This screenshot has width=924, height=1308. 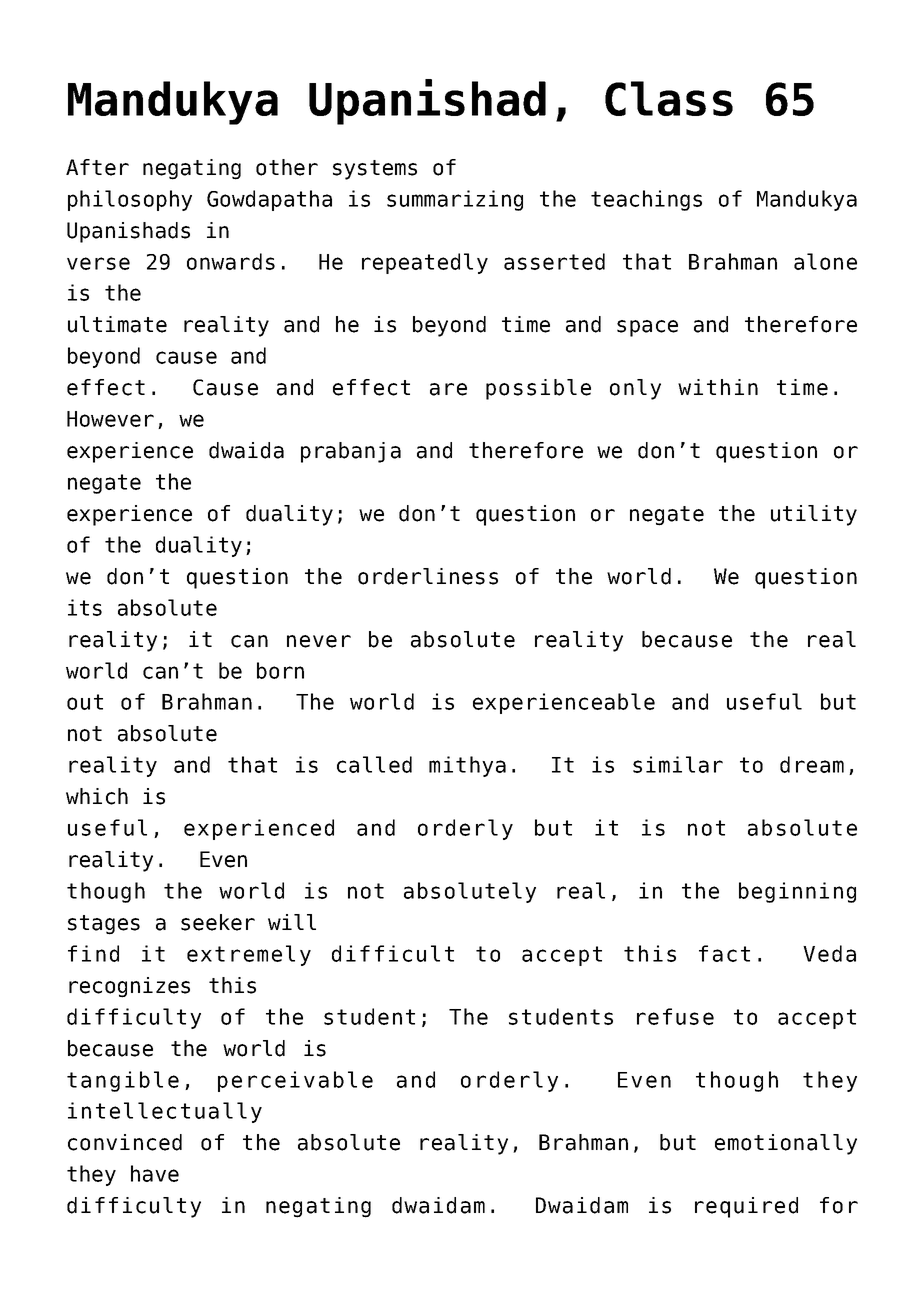 I want to click on fact, so click(x=724, y=953).
